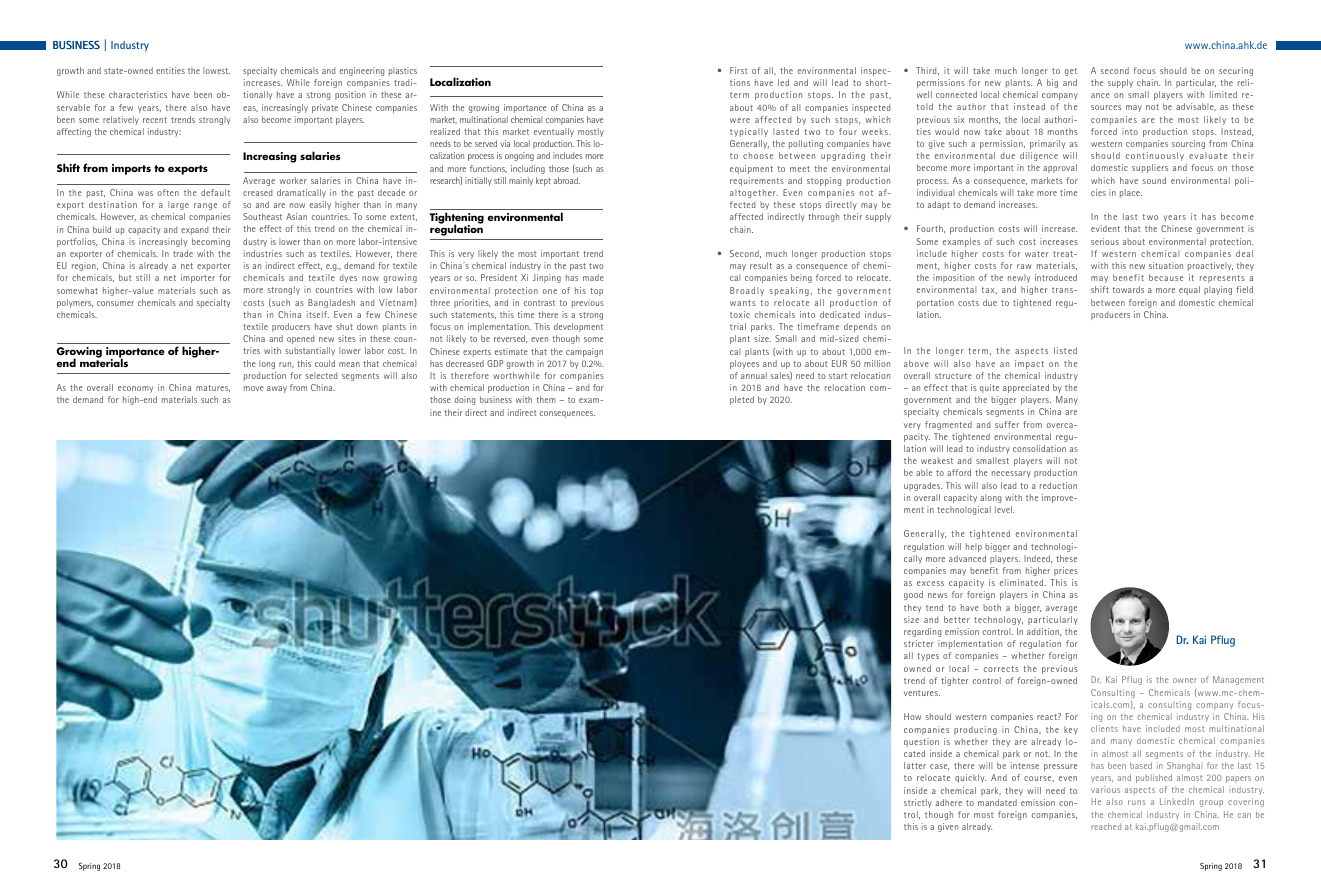 The height and width of the screenshot is (896, 1321). I want to click on strictly, so click(918, 803).
